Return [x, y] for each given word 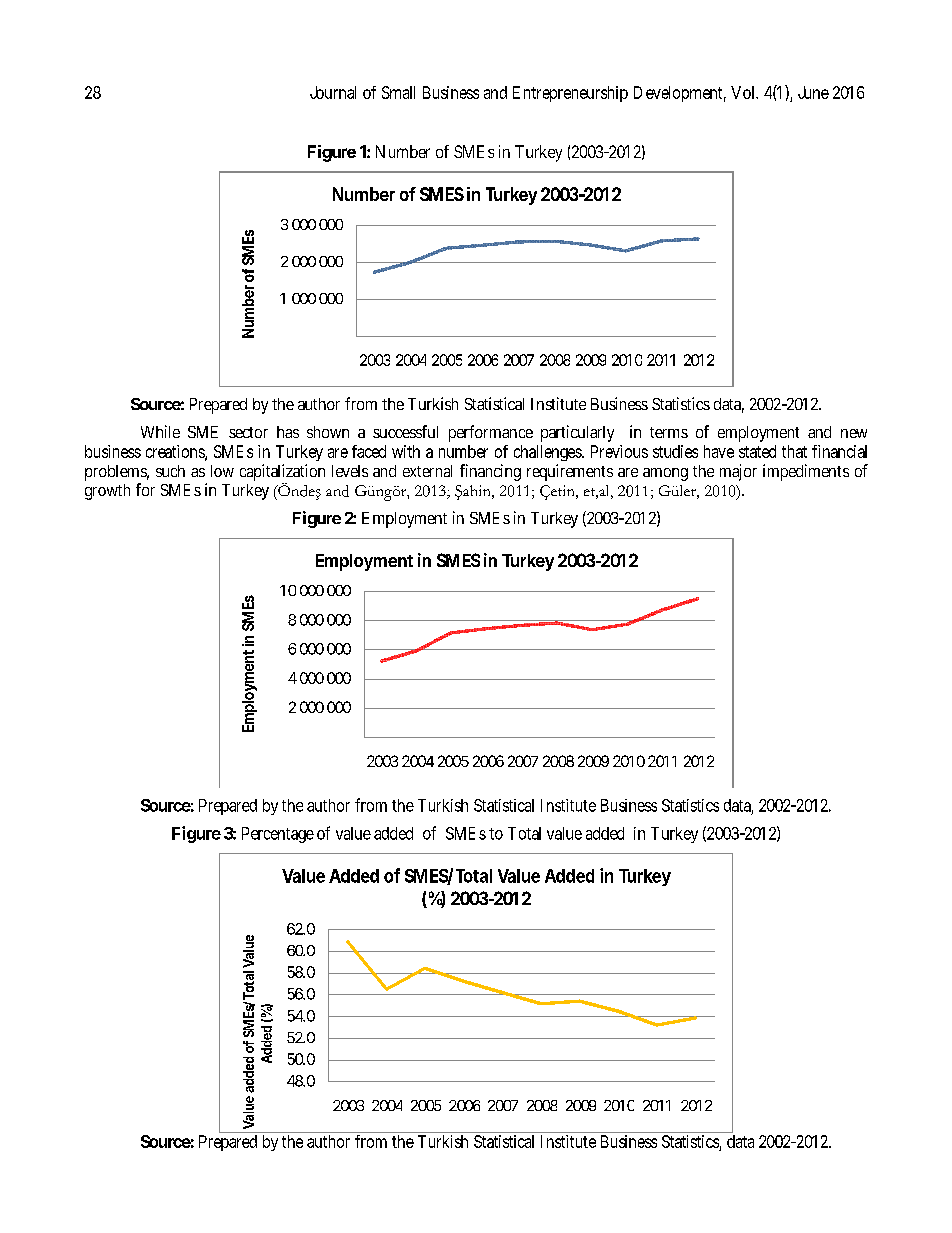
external [427, 471]
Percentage [278, 835]
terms [669, 432]
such [170, 471]
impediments [806, 472]
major [738, 472]
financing [490, 472]
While [160, 431]
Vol [742, 92]
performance [491, 433]
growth [107, 492]
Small [398, 92]
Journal [333, 92]
